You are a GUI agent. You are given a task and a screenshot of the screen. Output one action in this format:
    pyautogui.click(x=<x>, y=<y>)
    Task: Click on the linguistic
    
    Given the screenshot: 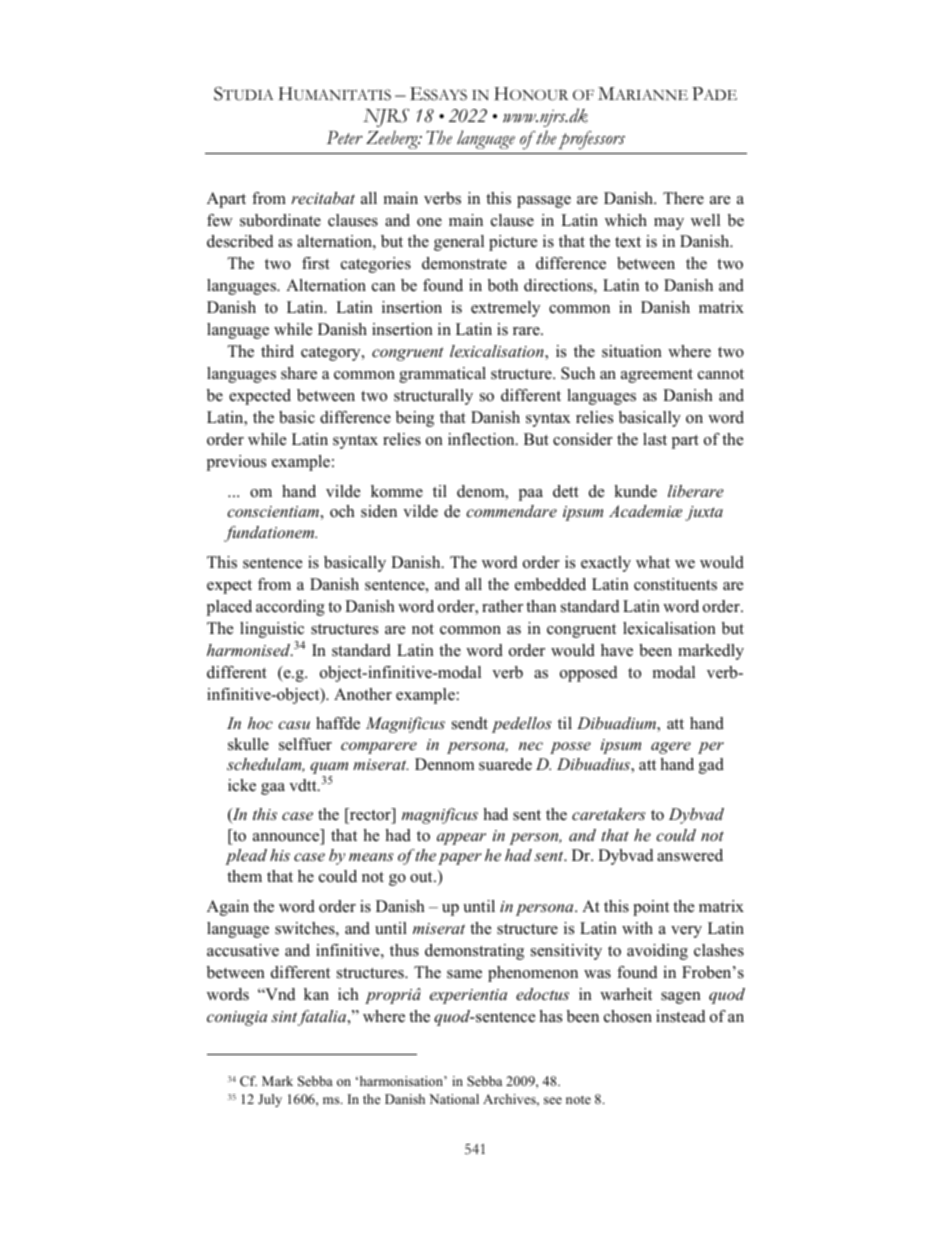 What is the action you would take?
    pyautogui.click(x=272, y=630)
